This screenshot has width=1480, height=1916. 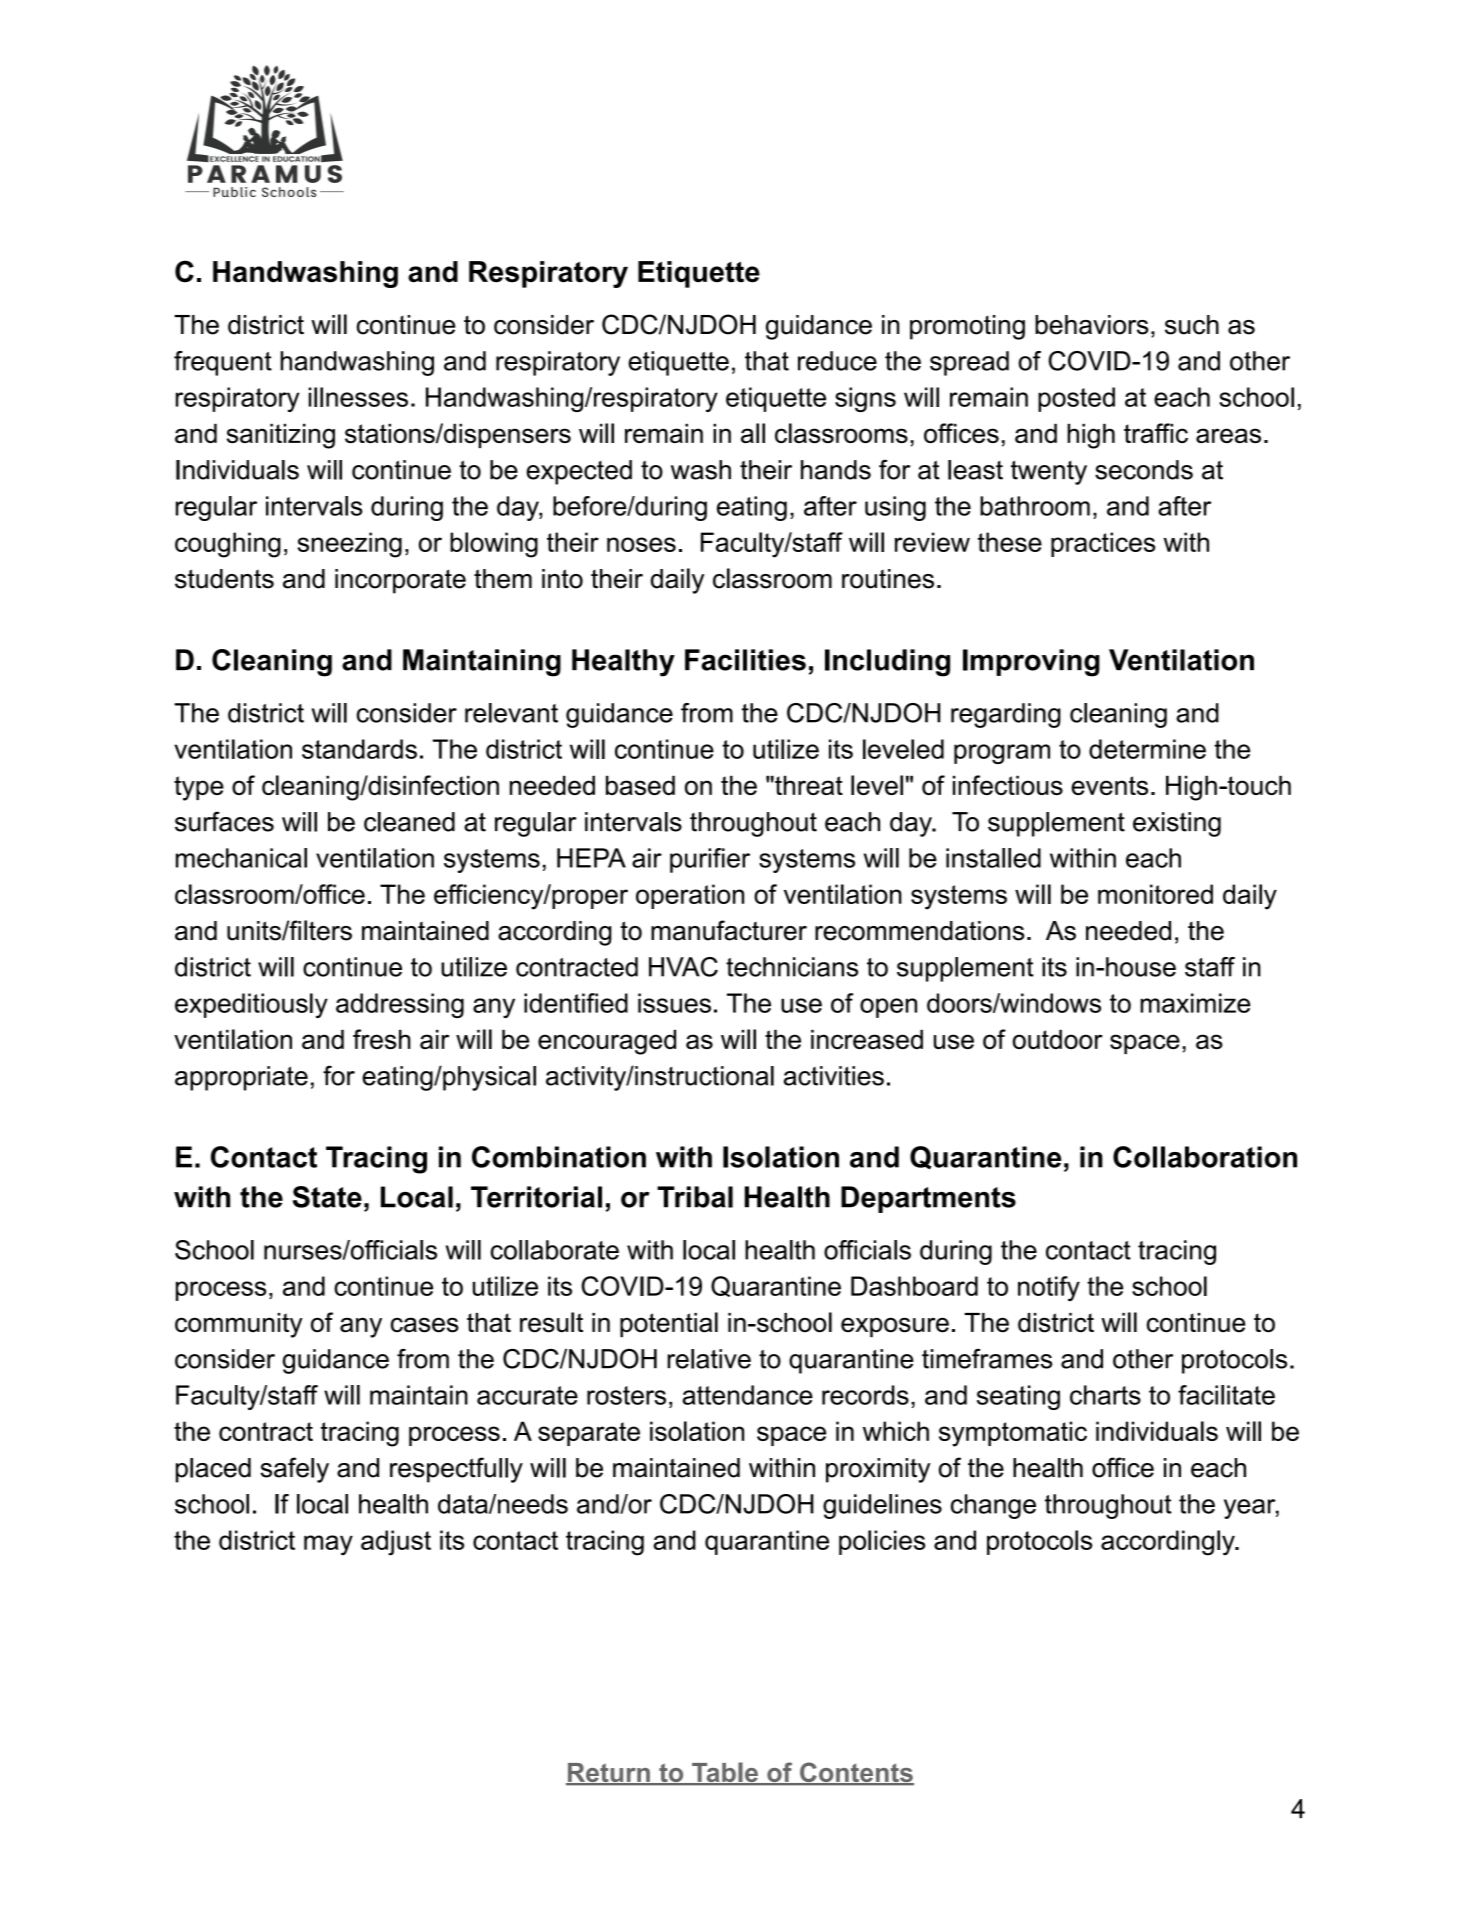 What do you see at coordinates (748, 1395) in the screenshot?
I see `attendance` at bounding box center [748, 1395].
